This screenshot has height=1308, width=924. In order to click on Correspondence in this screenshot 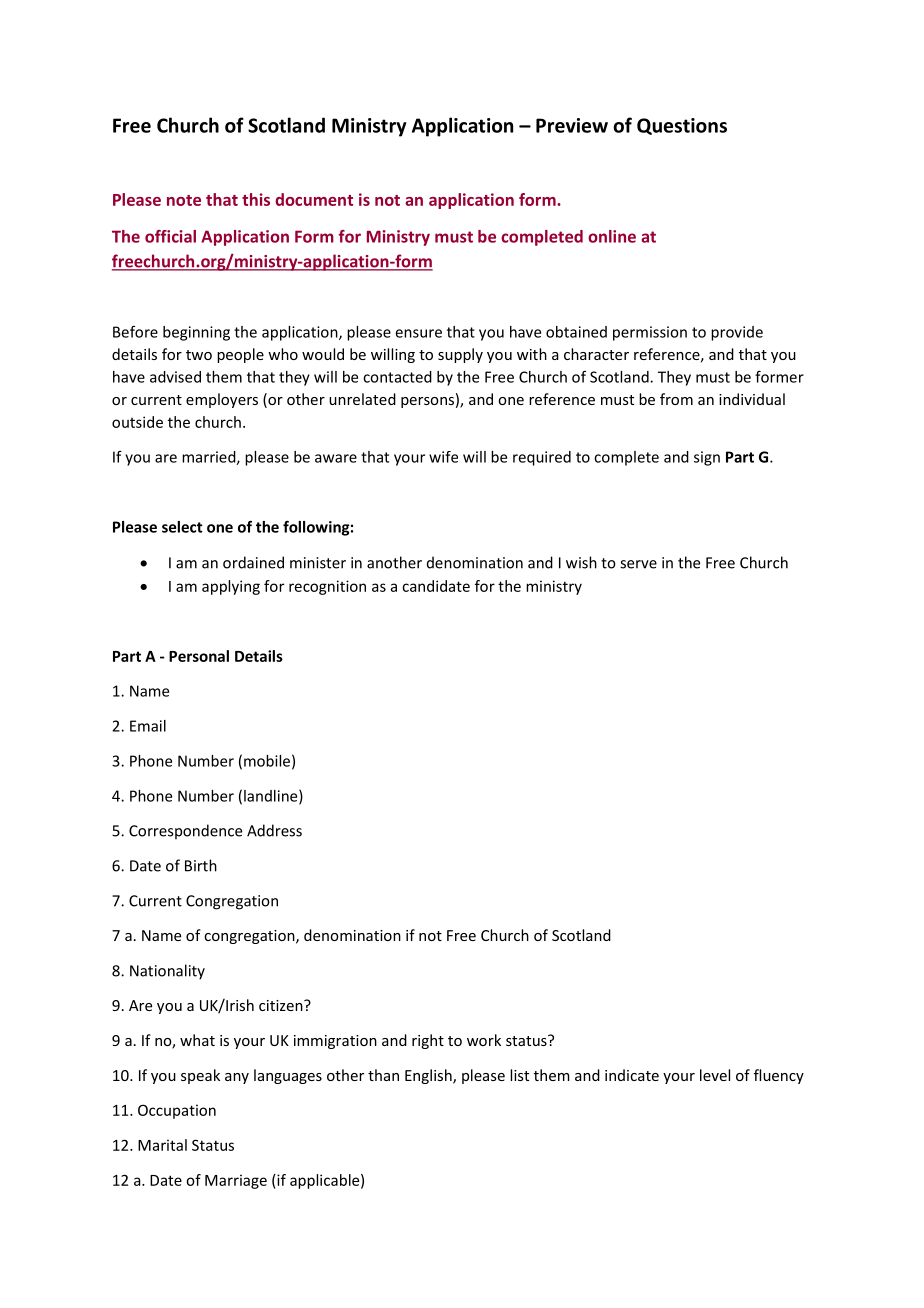, I will do `click(185, 831)`.
